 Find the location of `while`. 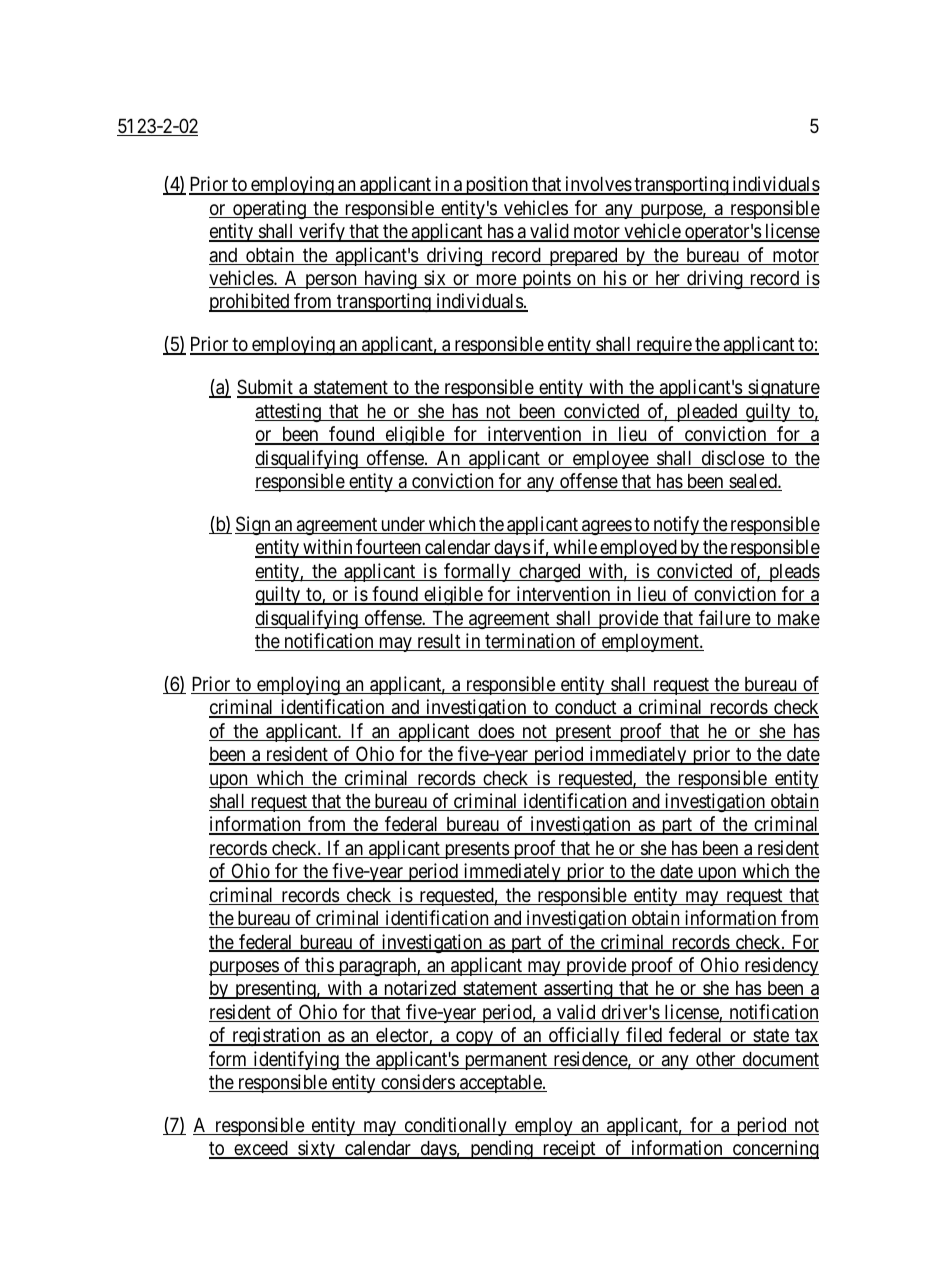

while is located at coordinates (575, 548).
